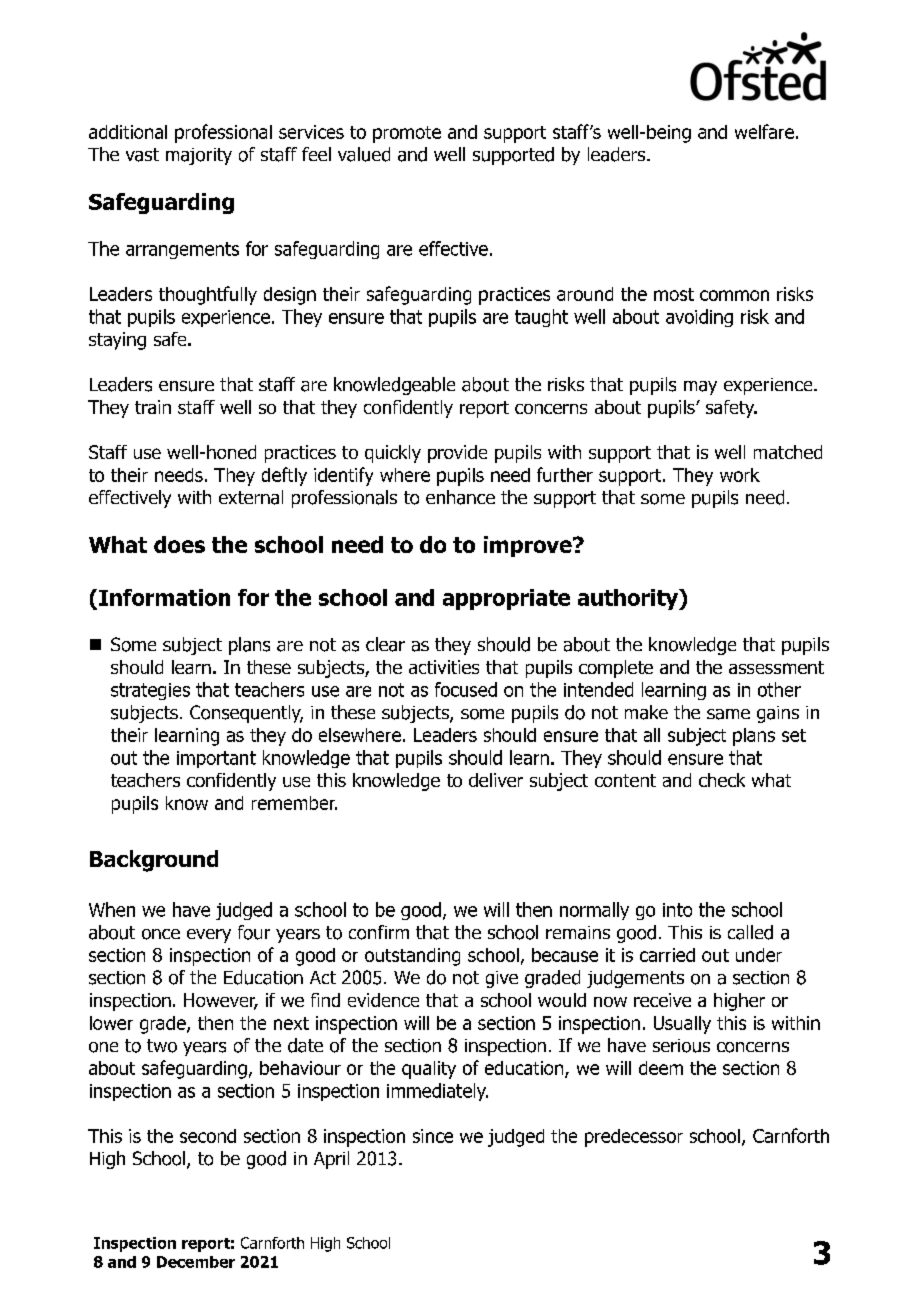 Image resolution: width=924 pixels, height=1310 pixels. What do you see at coordinates (677, 910) in the image?
I see `into` at bounding box center [677, 910].
